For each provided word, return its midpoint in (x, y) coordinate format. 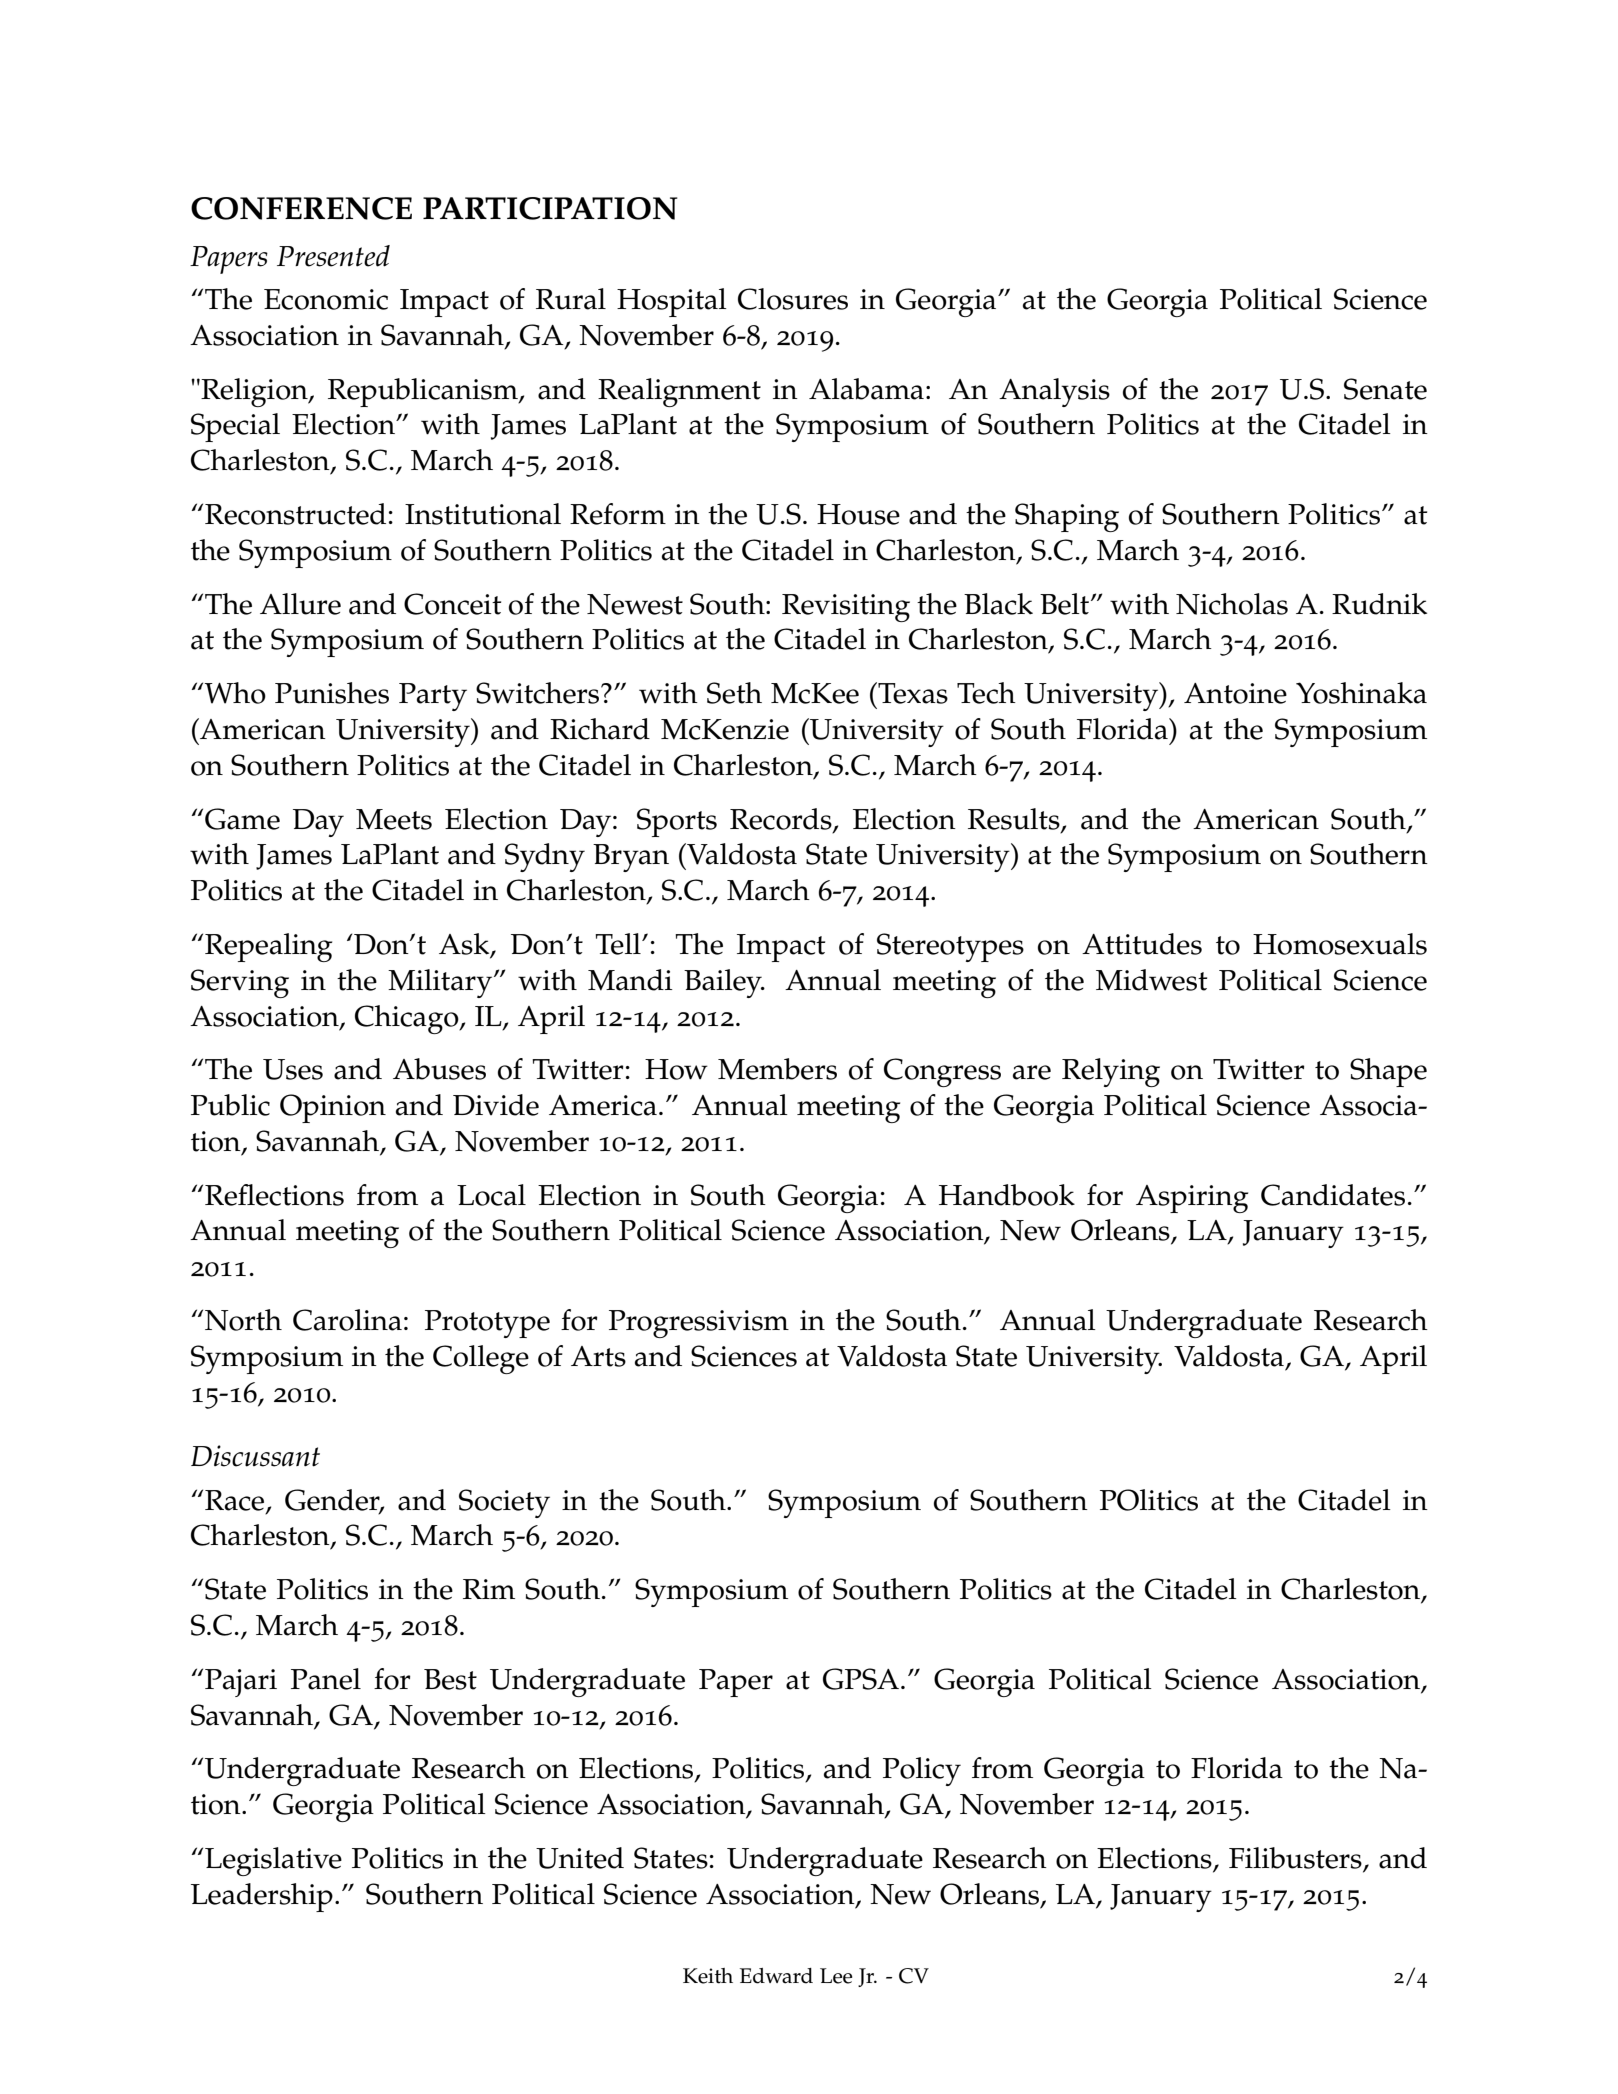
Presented (333, 256)
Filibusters (1296, 1859)
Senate (1385, 389)
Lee (836, 1976)
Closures (793, 299)
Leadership (262, 1897)
